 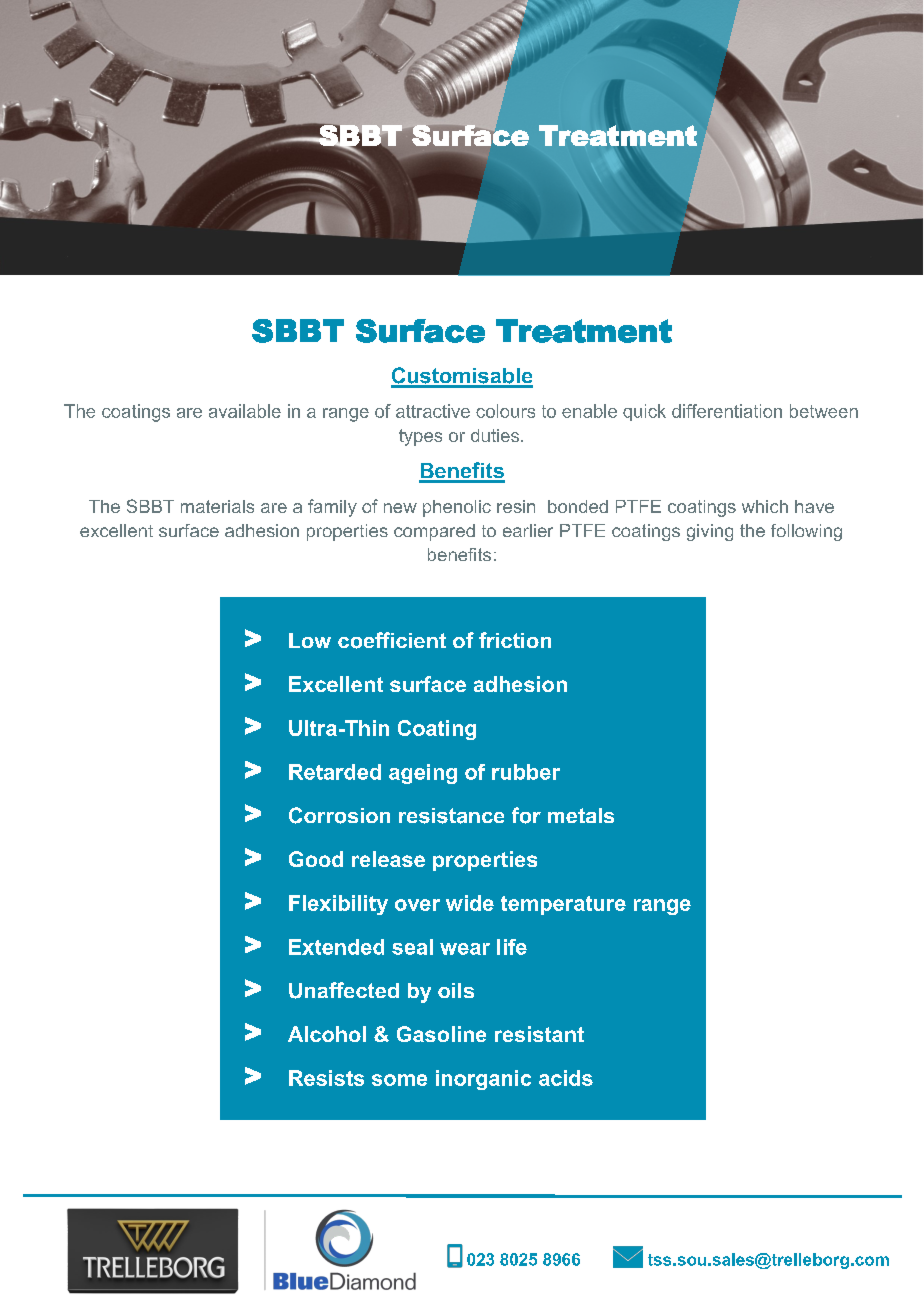 I want to click on duties, so click(x=496, y=435).
